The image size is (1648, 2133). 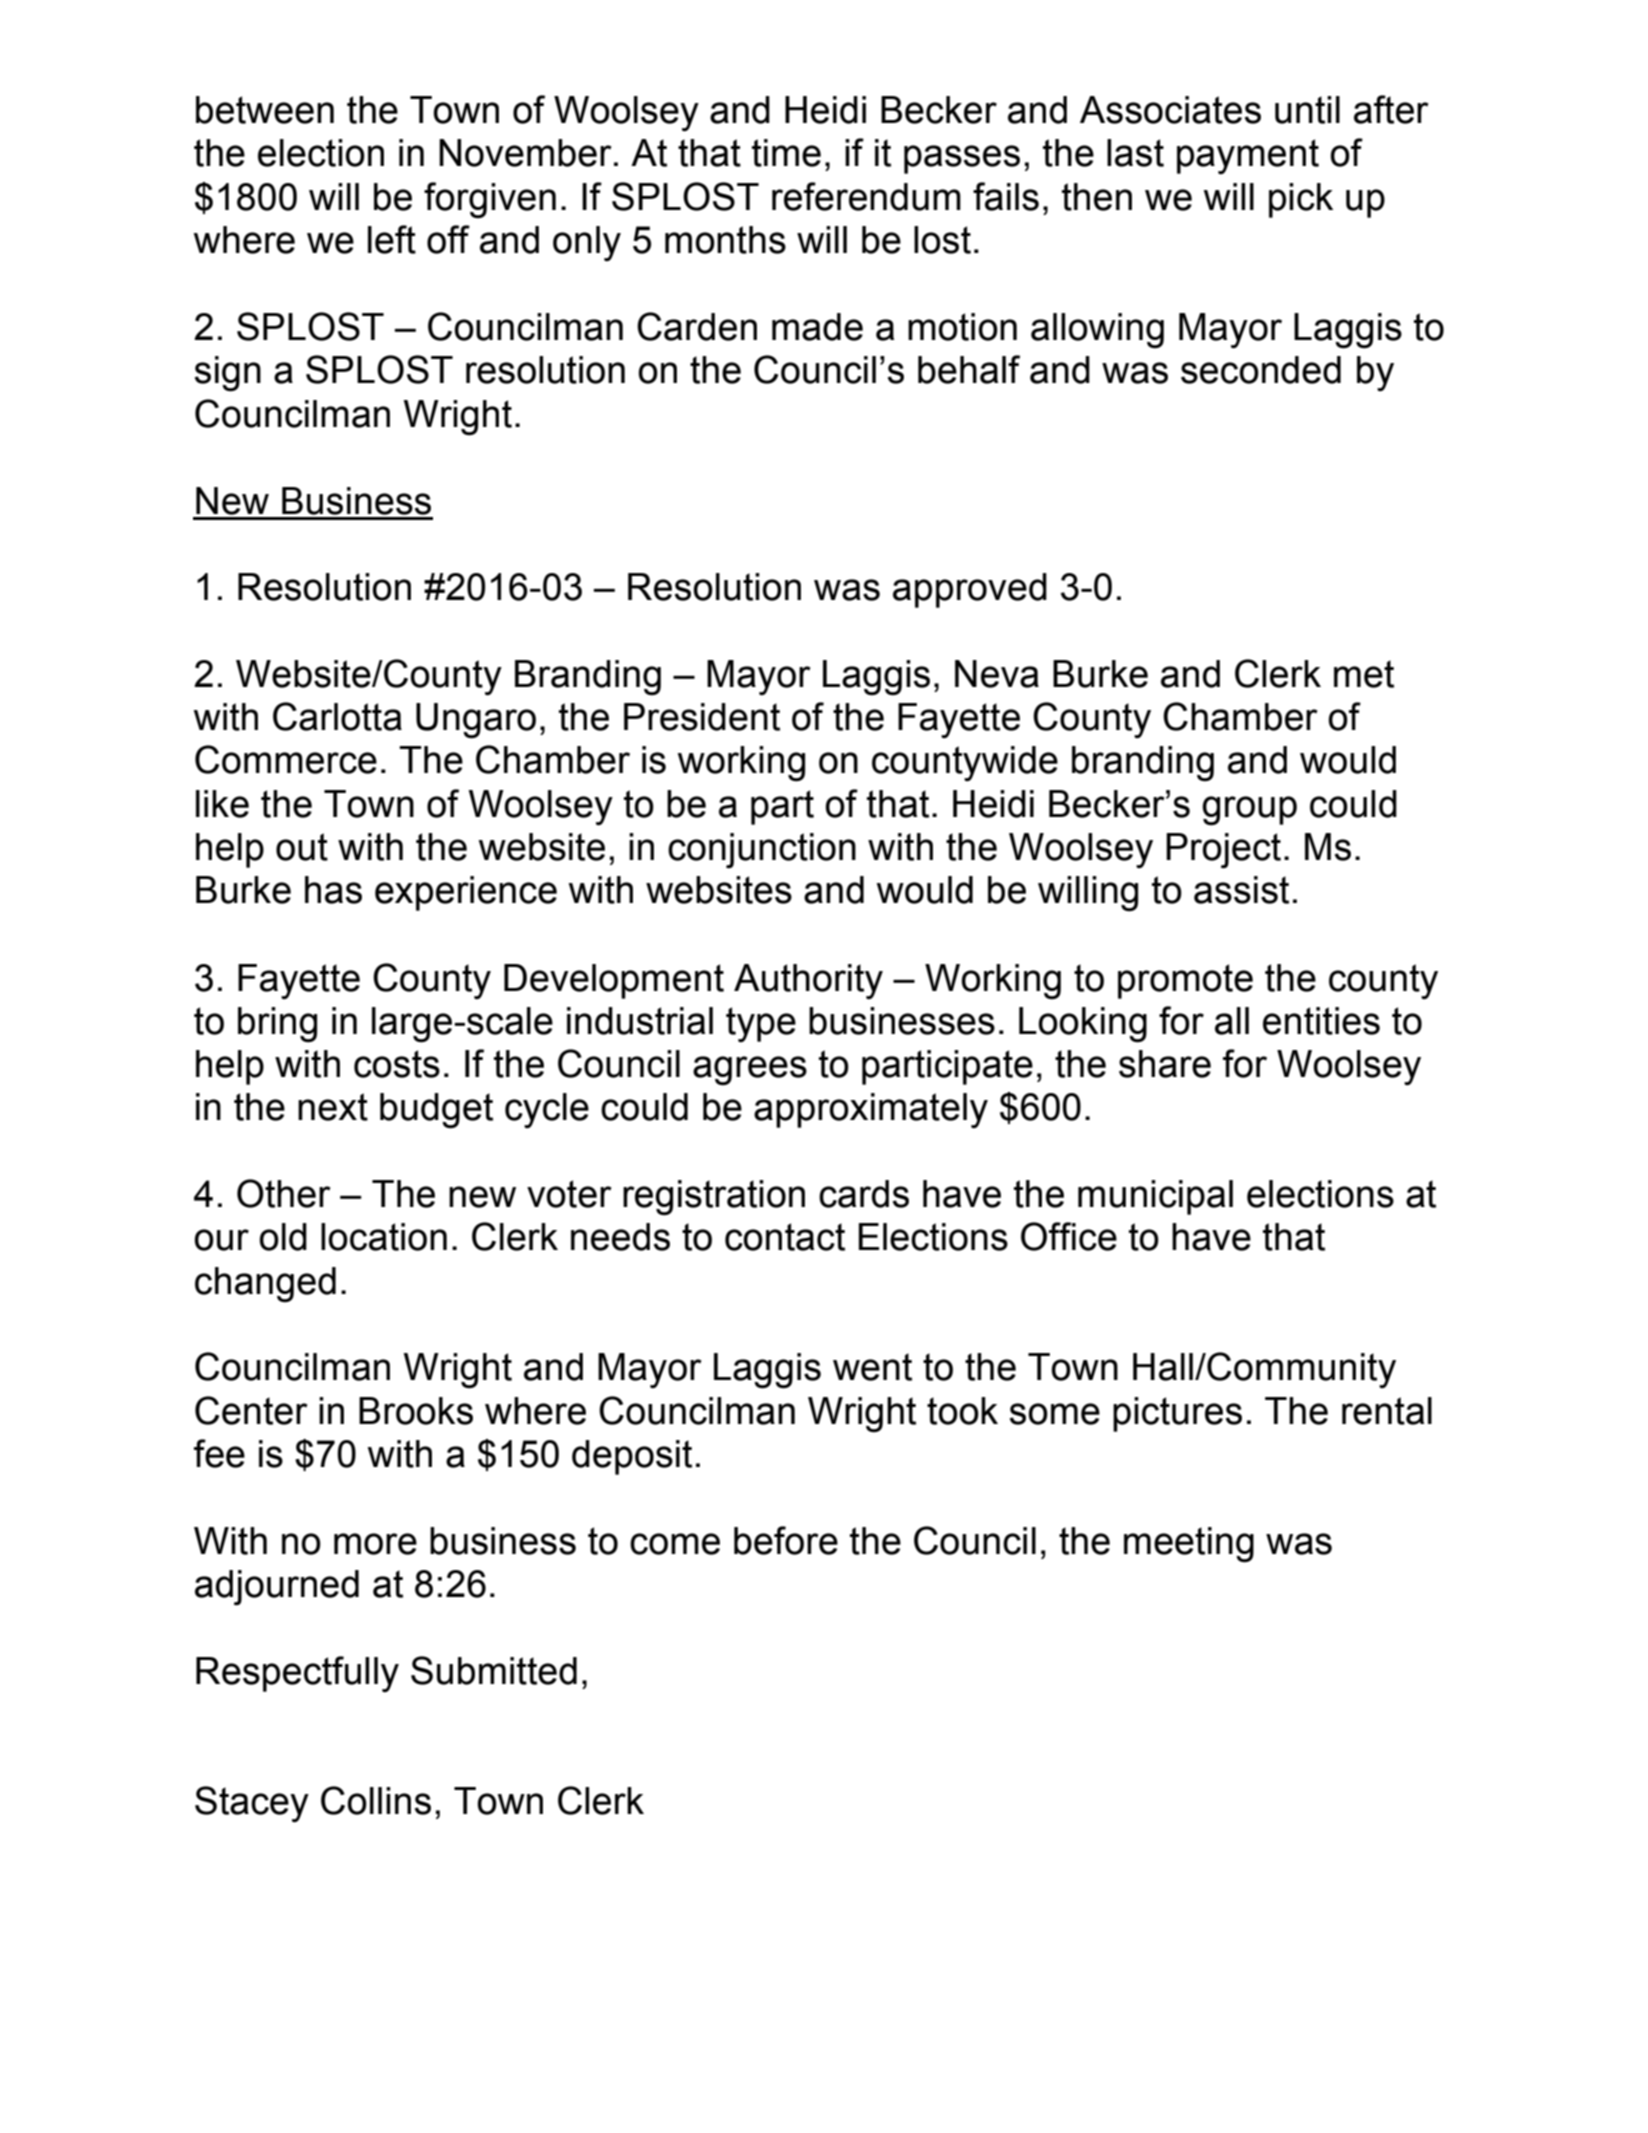 I want to click on payment, so click(x=1248, y=157).
